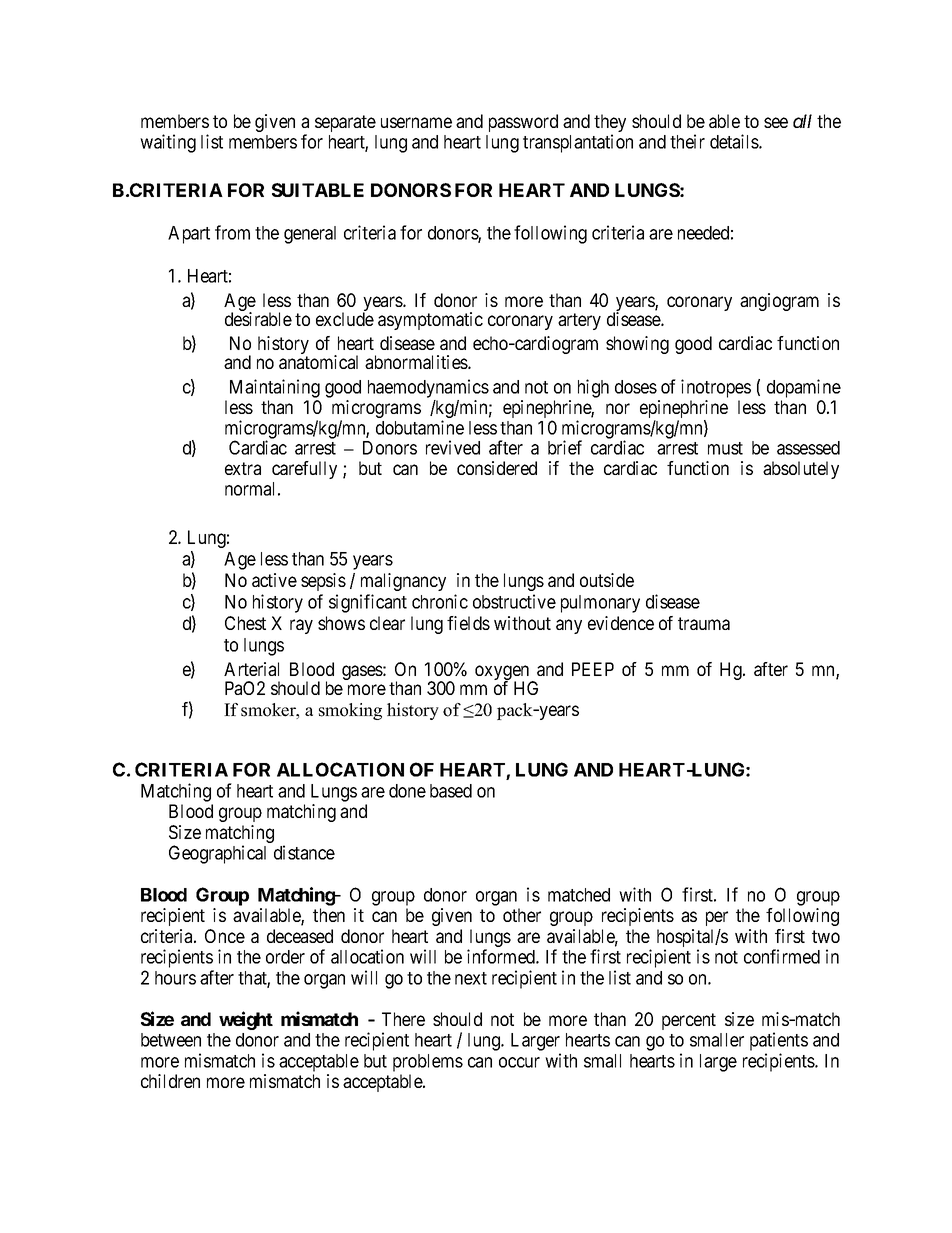 The width and height of the document is (952, 1233). What do you see at coordinates (245, 623) in the document?
I see `Chest` at bounding box center [245, 623].
